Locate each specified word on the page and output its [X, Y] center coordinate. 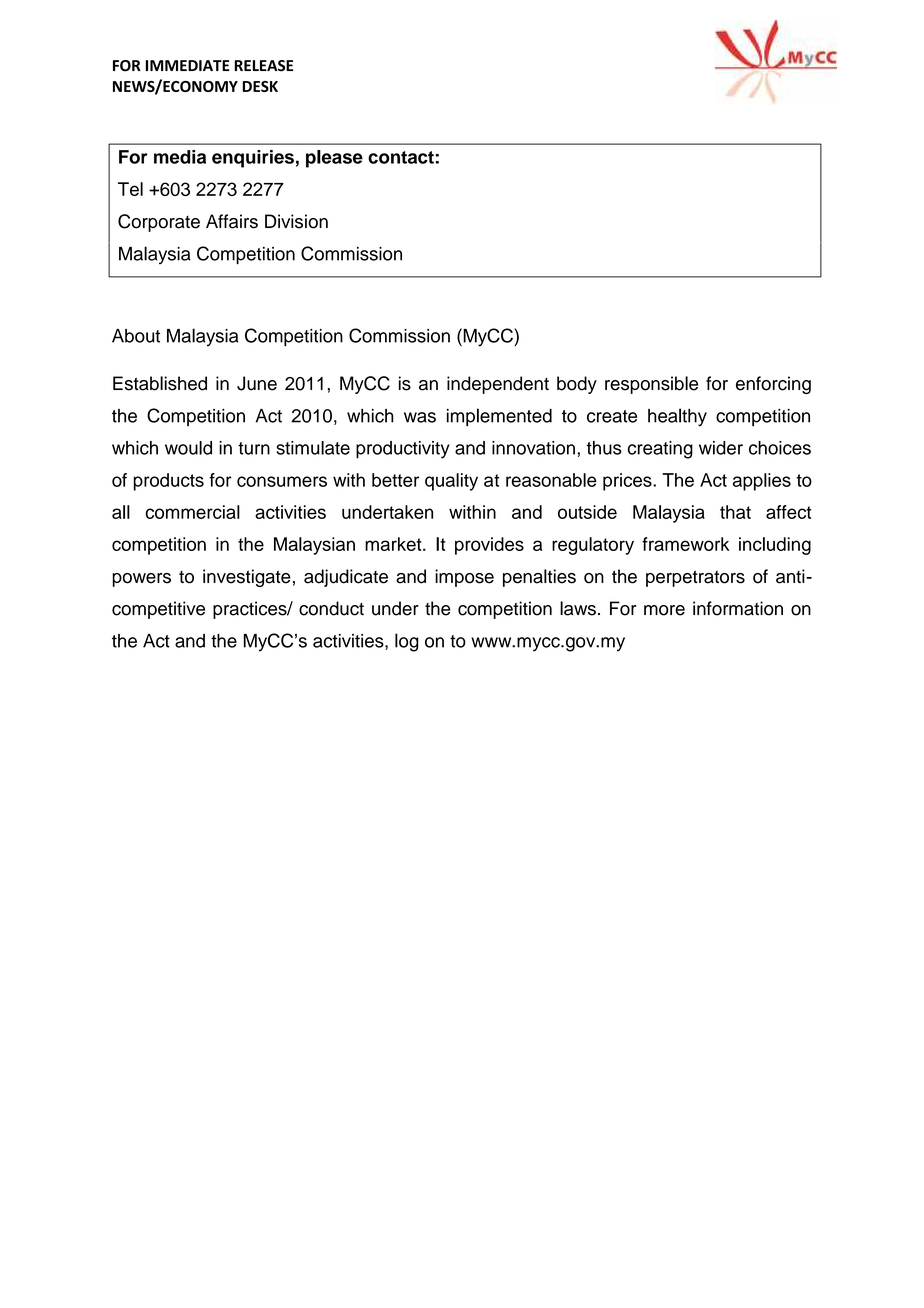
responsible [651, 385]
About [136, 336]
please [334, 159]
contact [401, 157]
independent [498, 385]
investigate [247, 578]
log [407, 642]
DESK [260, 86]
